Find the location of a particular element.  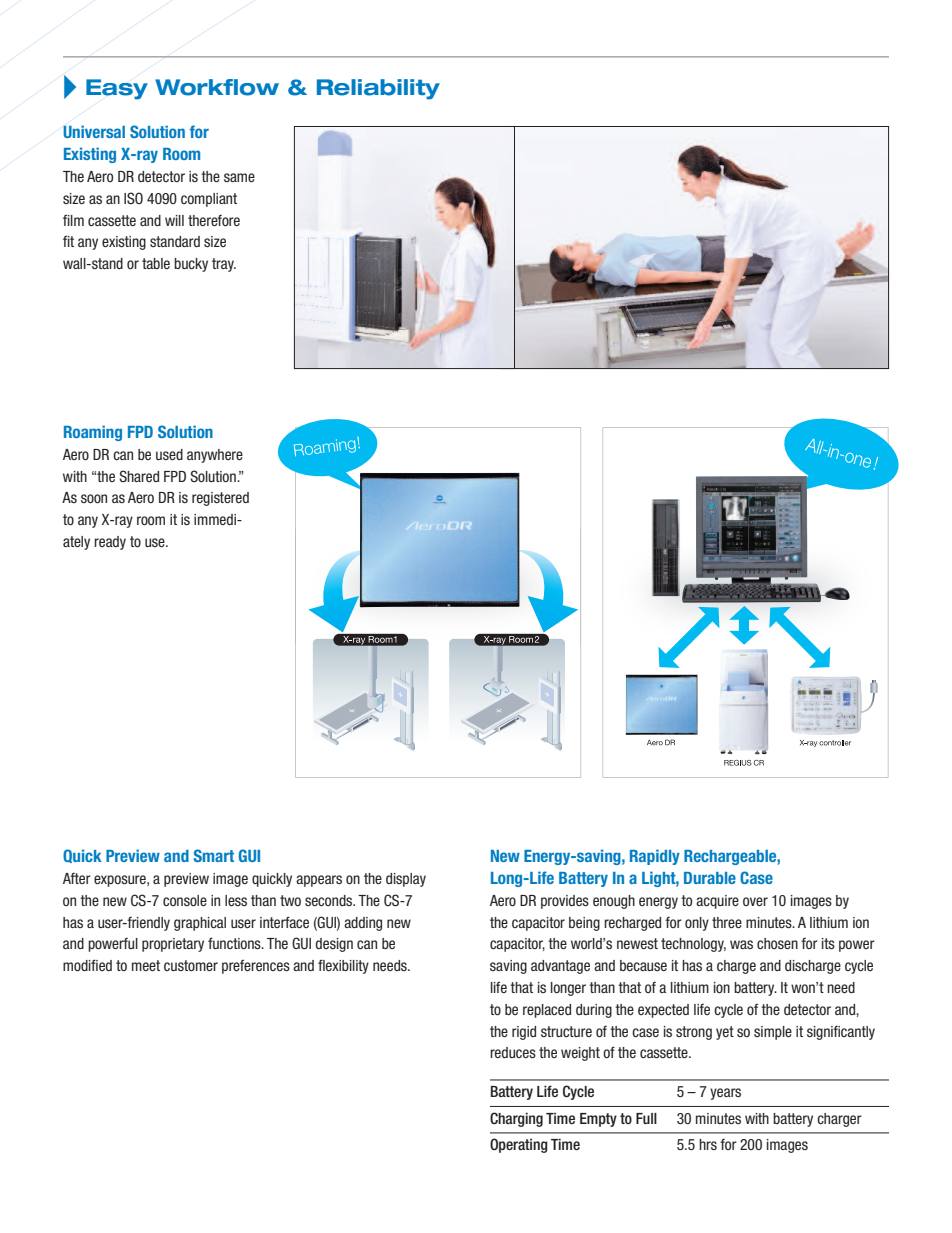

Reliability is located at coordinates (378, 89).
